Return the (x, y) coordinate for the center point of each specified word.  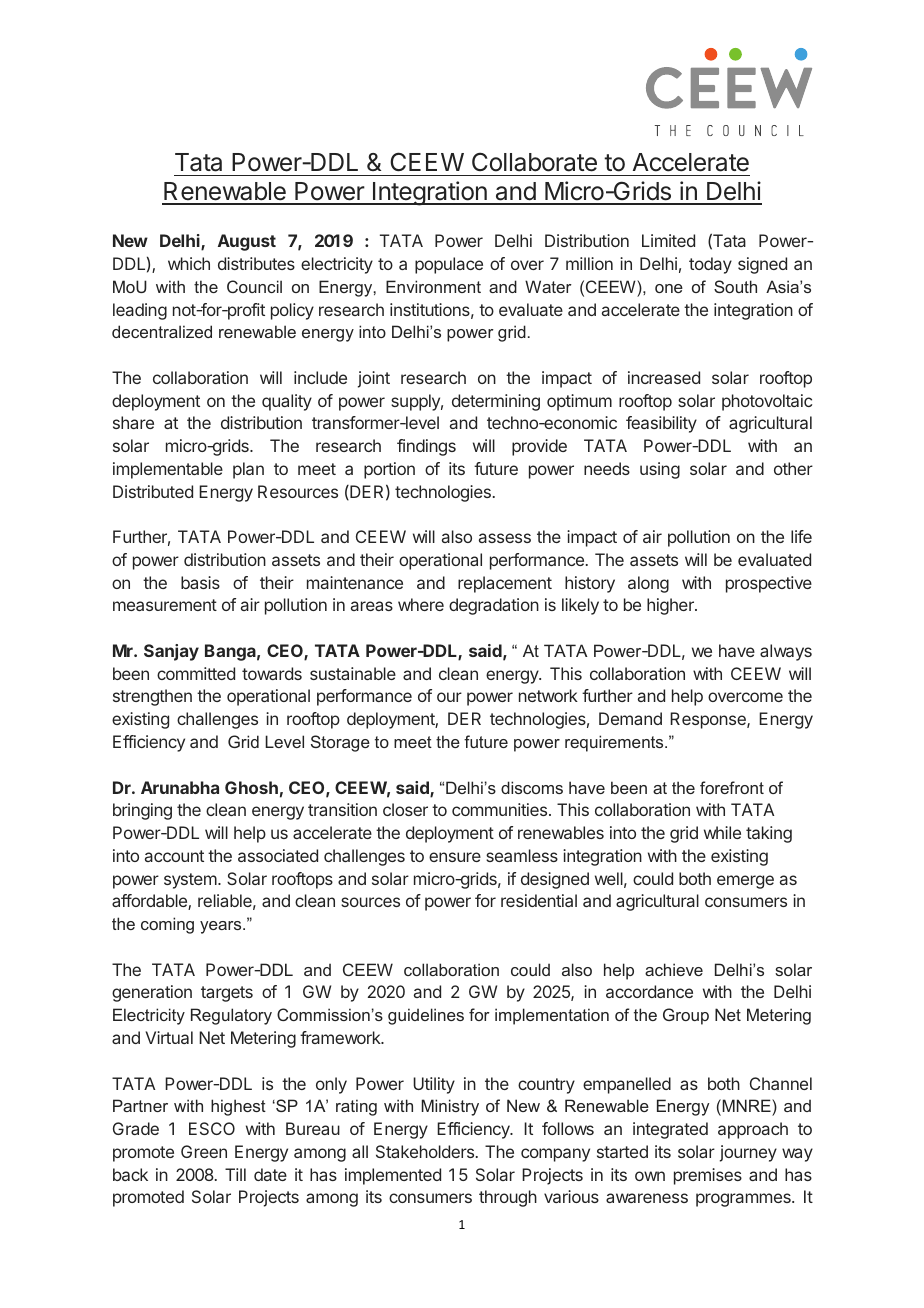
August (247, 242)
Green (204, 1151)
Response (709, 720)
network (548, 695)
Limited (668, 240)
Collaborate (534, 162)
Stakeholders (425, 1151)
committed (196, 673)
